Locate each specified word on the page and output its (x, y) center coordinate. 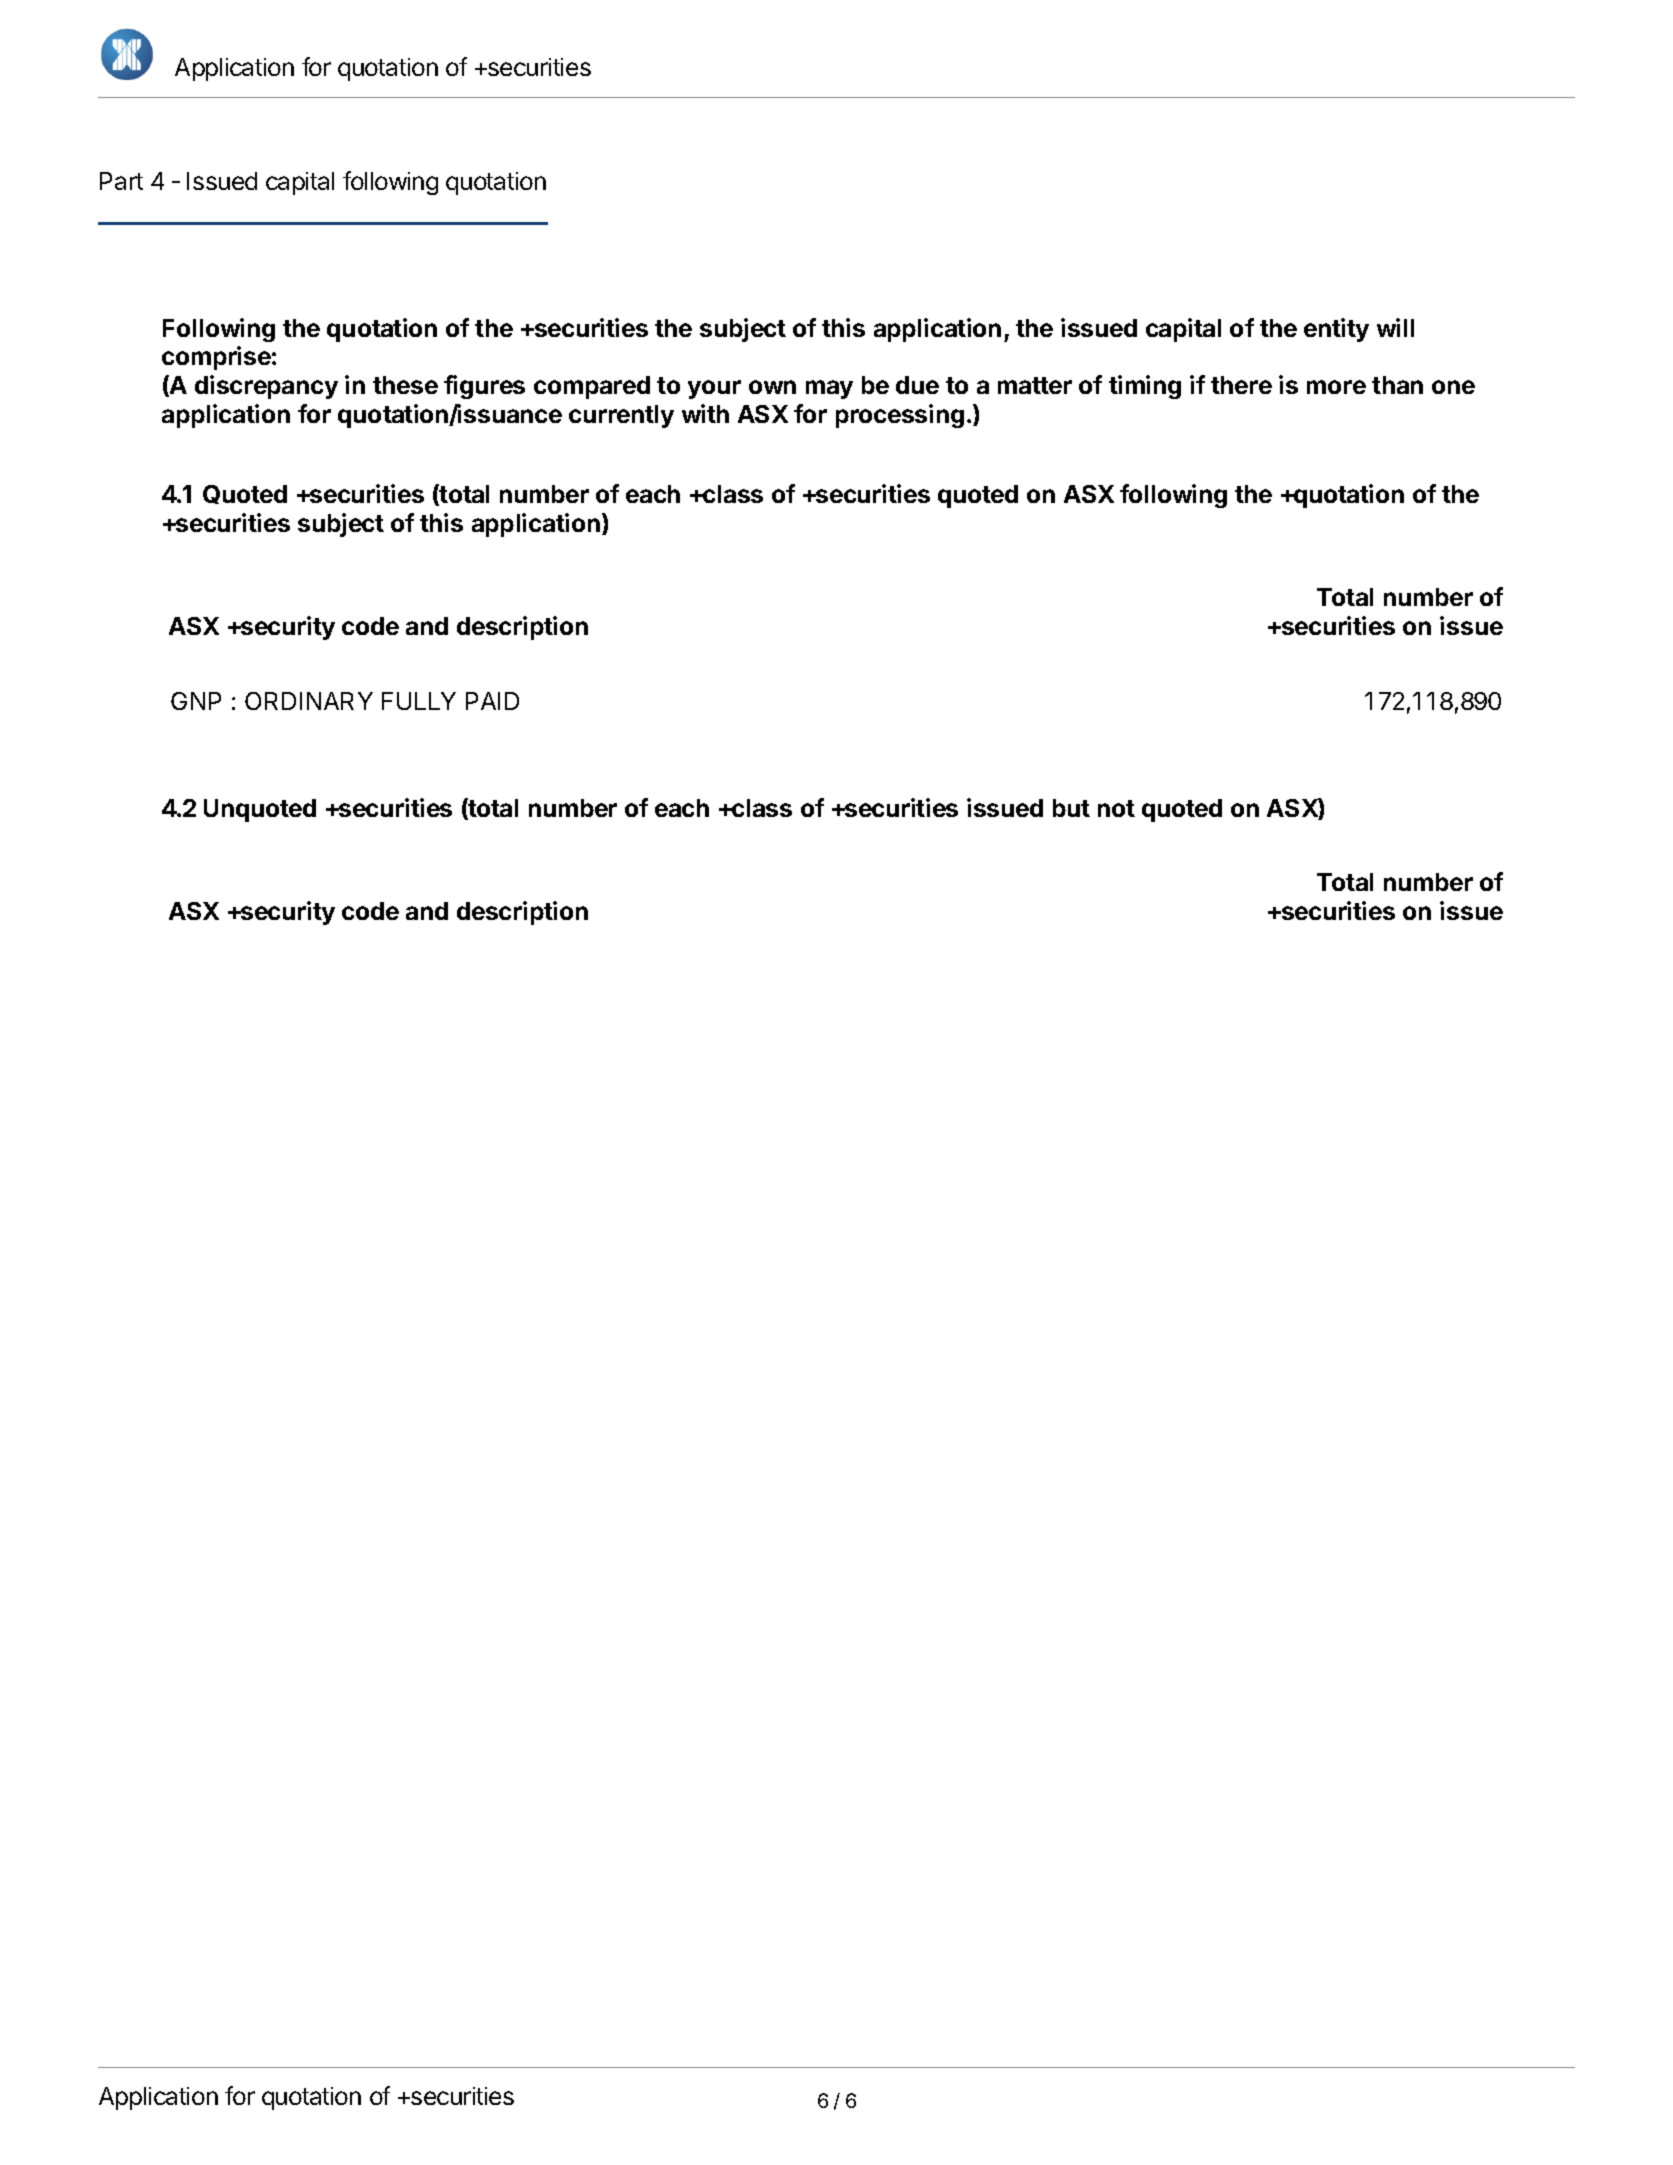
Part (121, 181)
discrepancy (266, 387)
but (1071, 808)
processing (900, 416)
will (1395, 327)
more (1336, 387)
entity (1336, 330)
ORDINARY (309, 701)
